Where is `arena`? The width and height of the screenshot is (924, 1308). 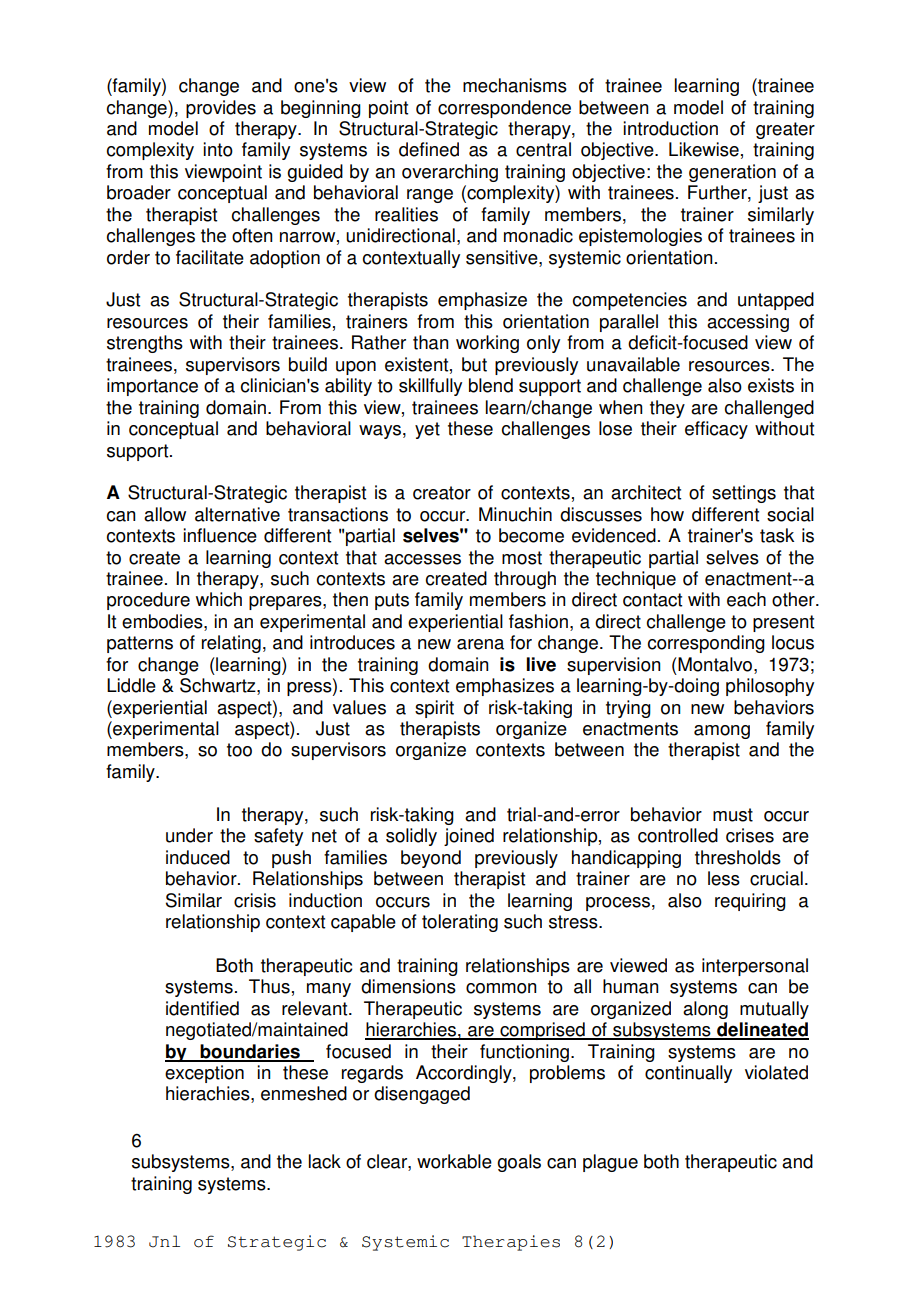 arena is located at coordinates (480, 644).
